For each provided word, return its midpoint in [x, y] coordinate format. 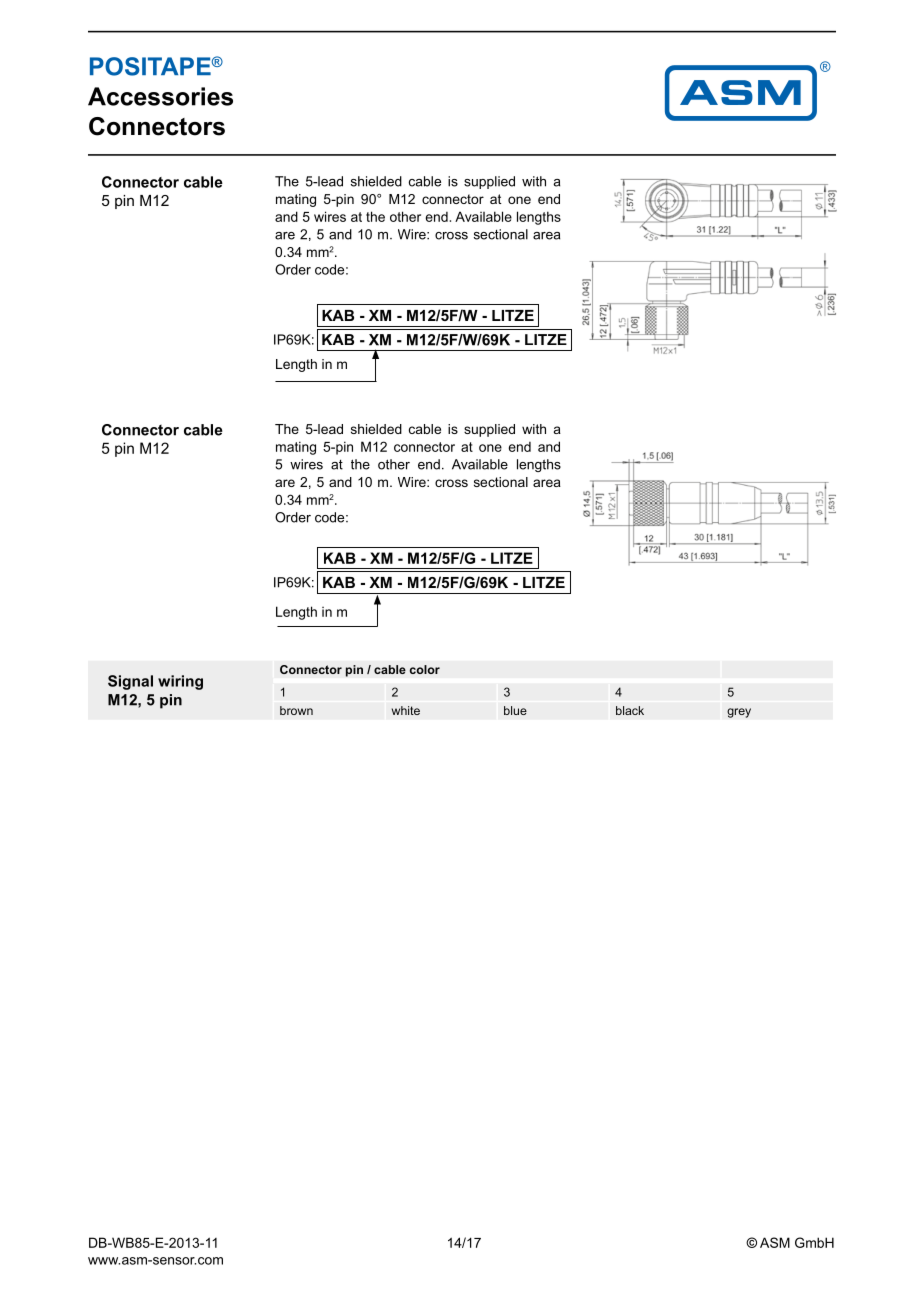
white [406, 710]
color [425, 669]
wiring [180, 682]
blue [515, 710]
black [630, 710]
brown [296, 710]
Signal [130, 682]
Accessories [160, 96]
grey [739, 713]
